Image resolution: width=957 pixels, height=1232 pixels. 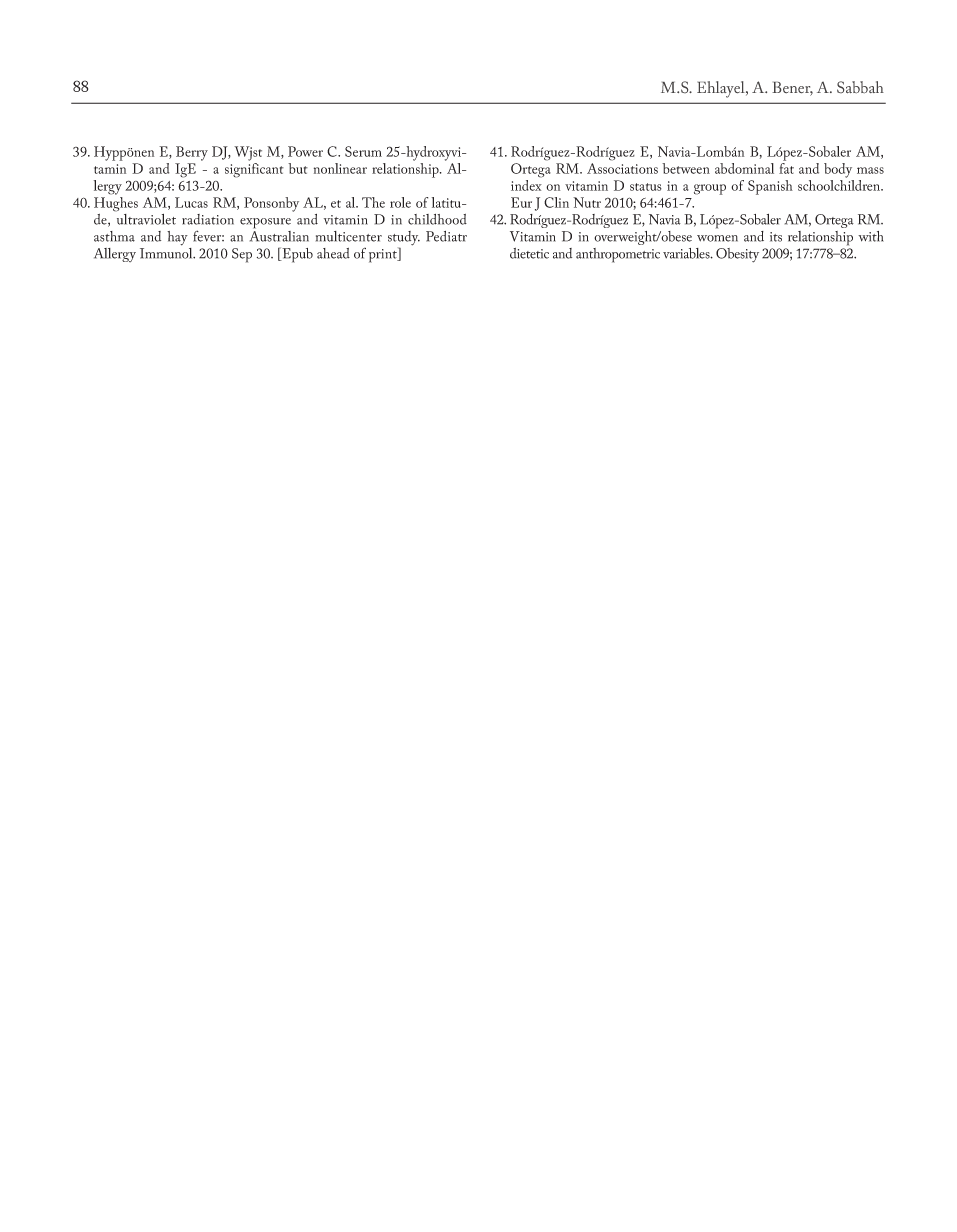 What do you see at coordinates (191, 202) in the screenshot?
I see `Lucas` at bounding box center [191, 202].
